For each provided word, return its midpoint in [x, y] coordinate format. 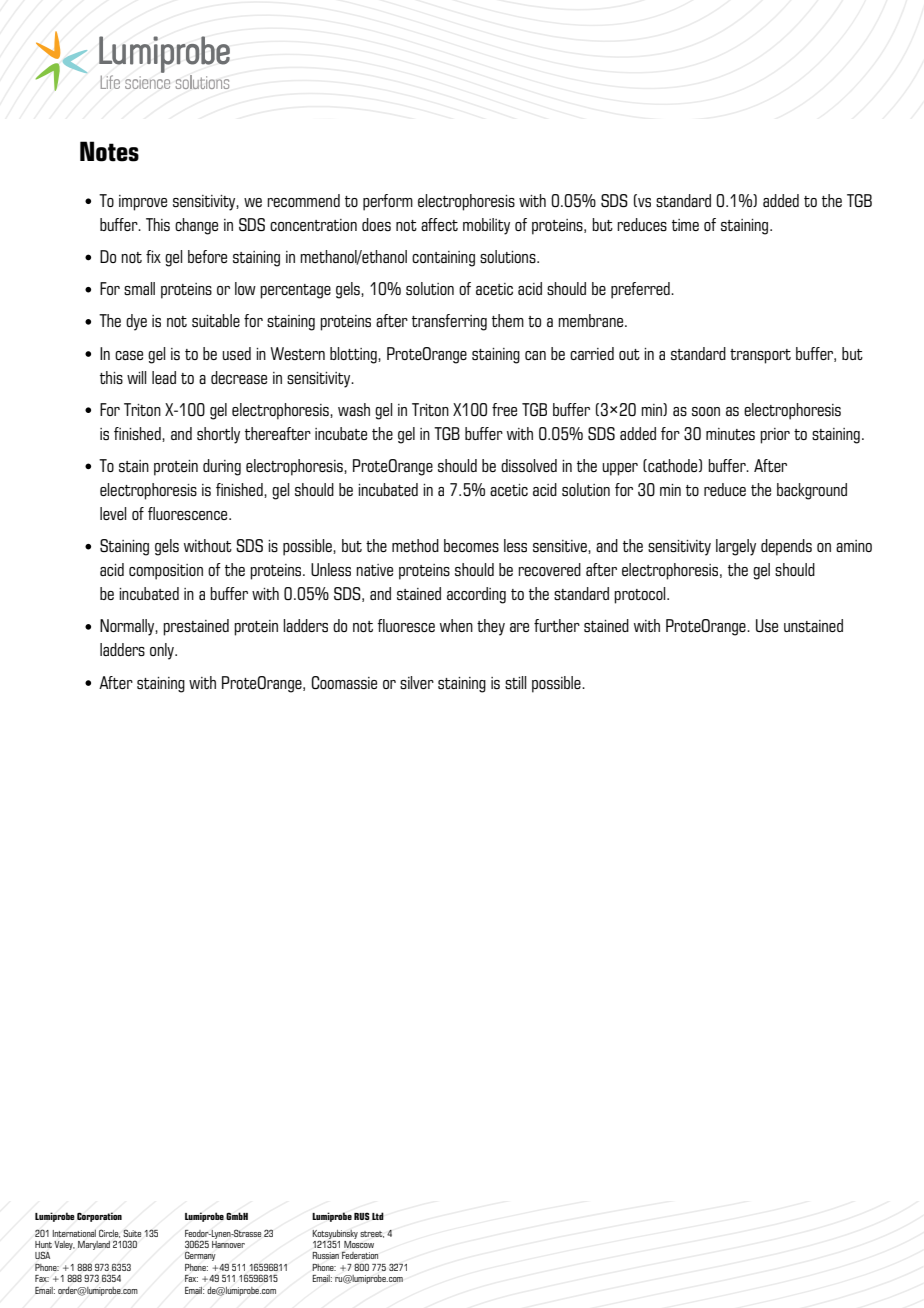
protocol [641, 595]
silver [417, 682]
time [685, 225]
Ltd [378, 1216]
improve [143, 203]
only [163, 651]
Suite [132, 1233]
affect [439, 224]
